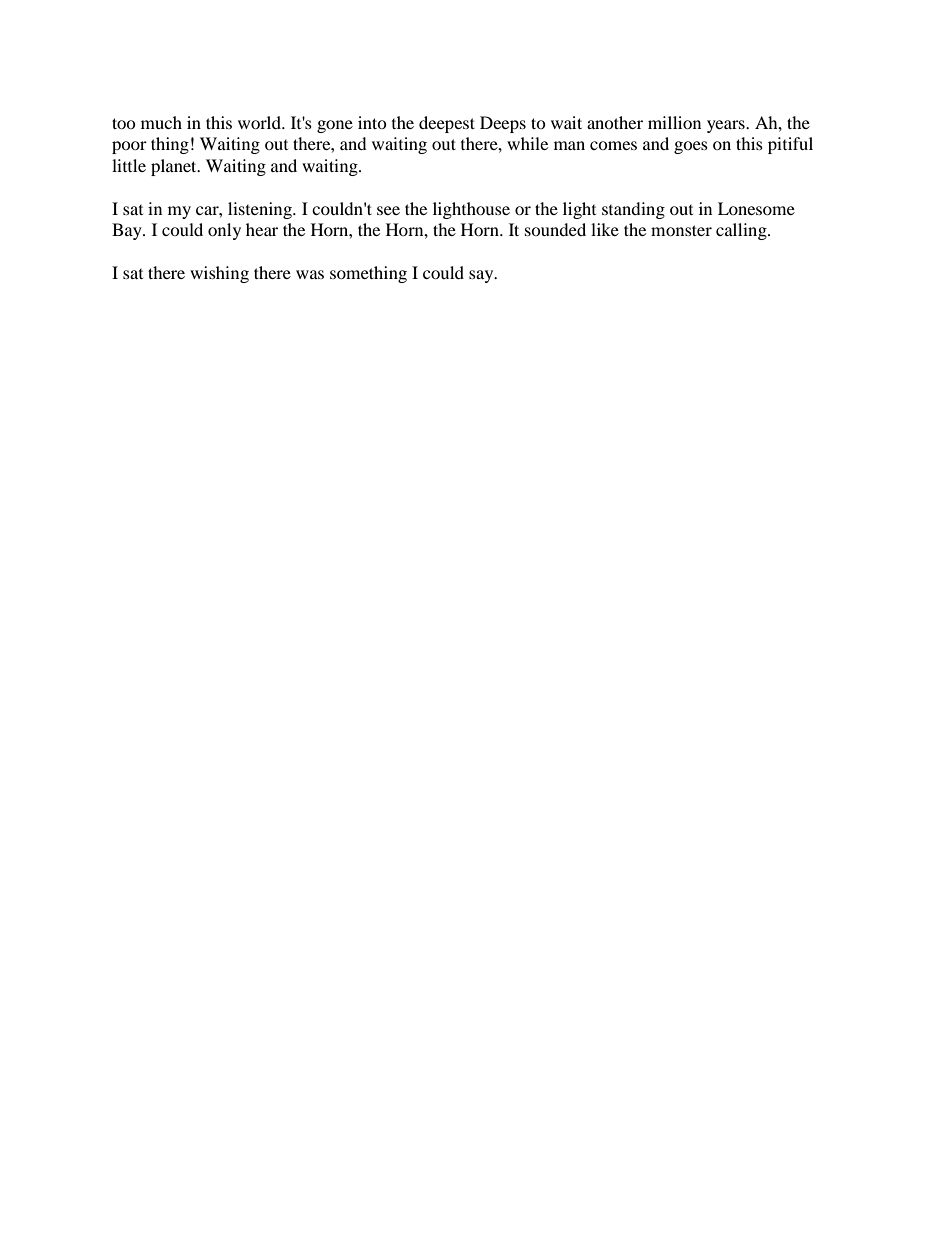 The image size is (952, 1233). I want to click on calling, so click(742, 231).
